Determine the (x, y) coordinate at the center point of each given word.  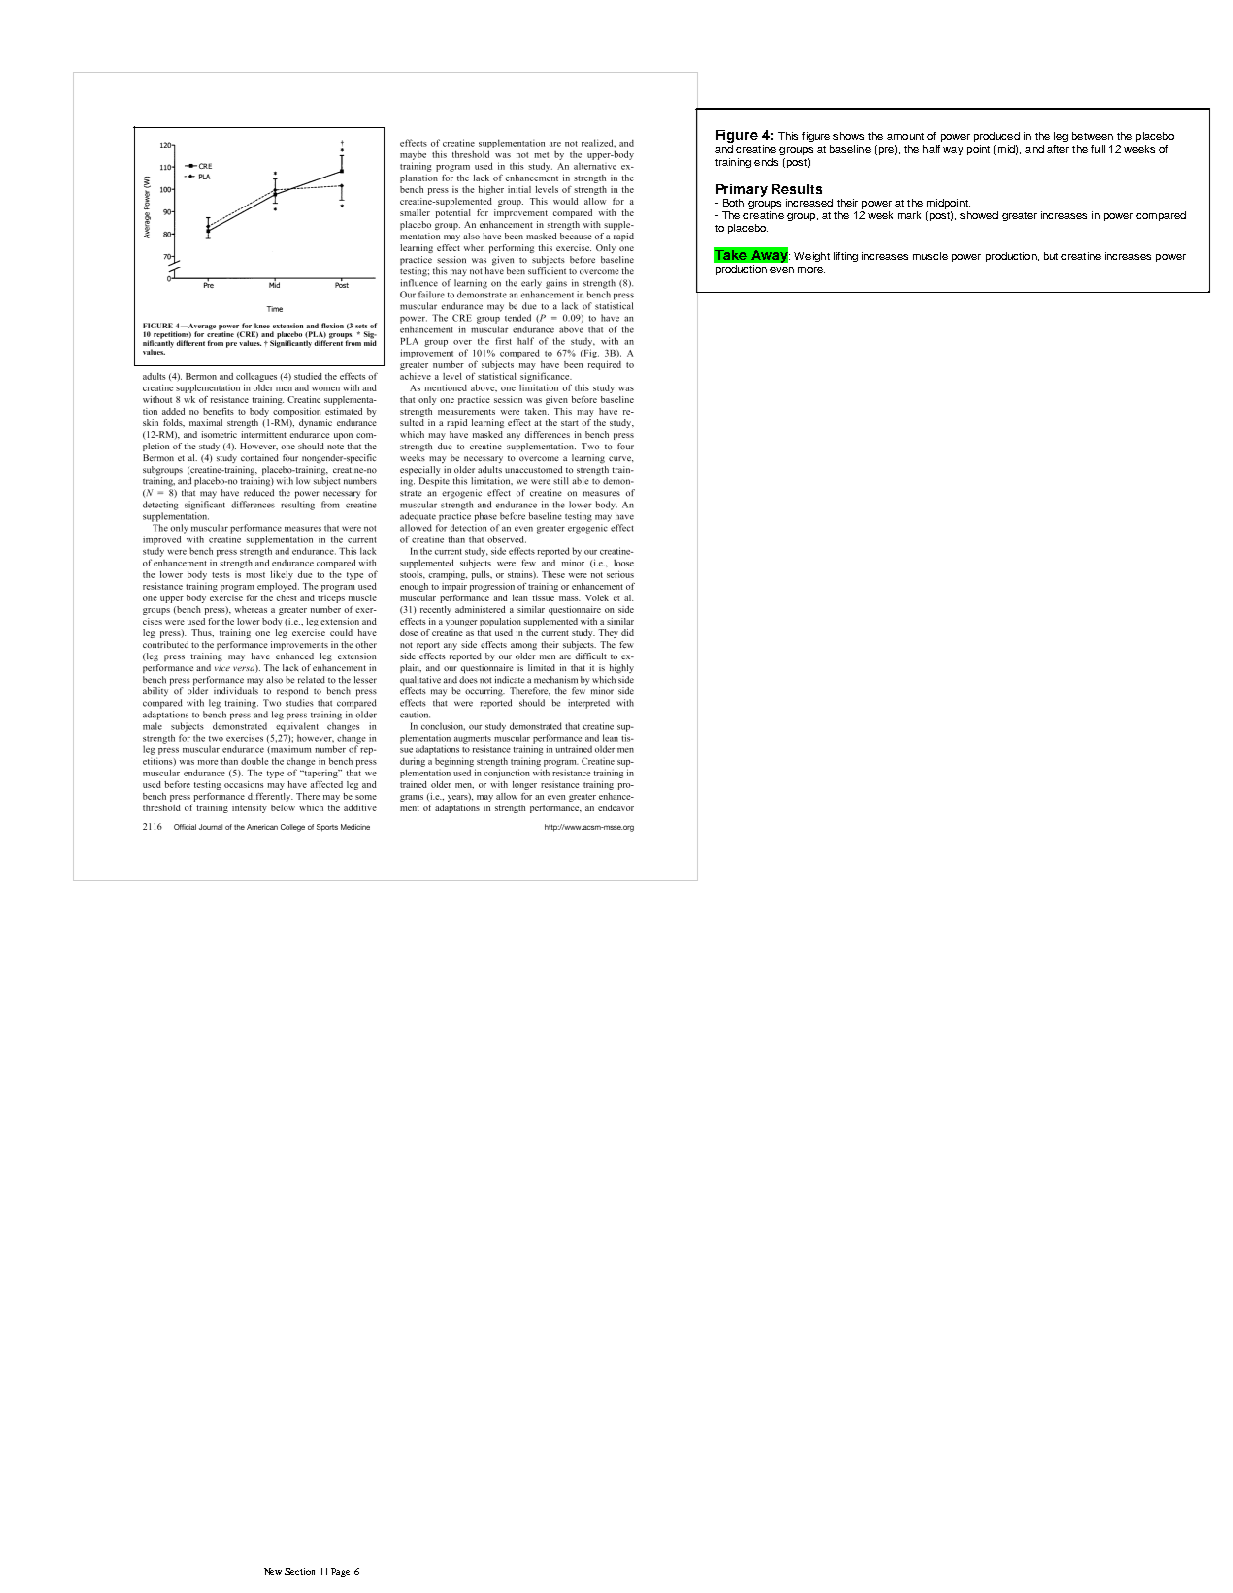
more (811, 270)
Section (300, 1571)
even (782, 270)
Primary (742, 190)
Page (340, 1572)
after (1058, 149)
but (1051, 256)
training (733, 163)
